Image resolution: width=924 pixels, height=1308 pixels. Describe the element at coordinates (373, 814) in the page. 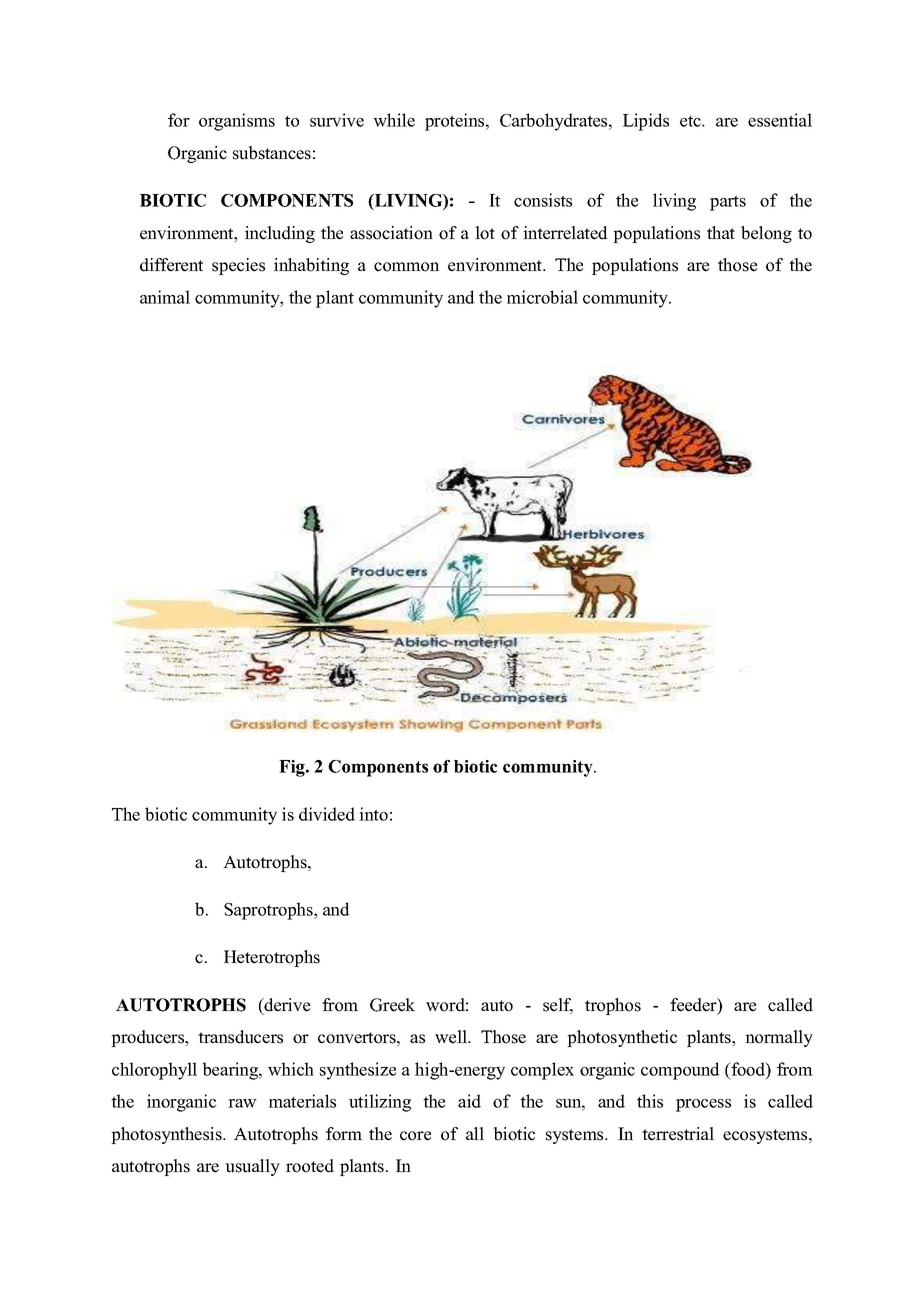

I see `into` at that location.
